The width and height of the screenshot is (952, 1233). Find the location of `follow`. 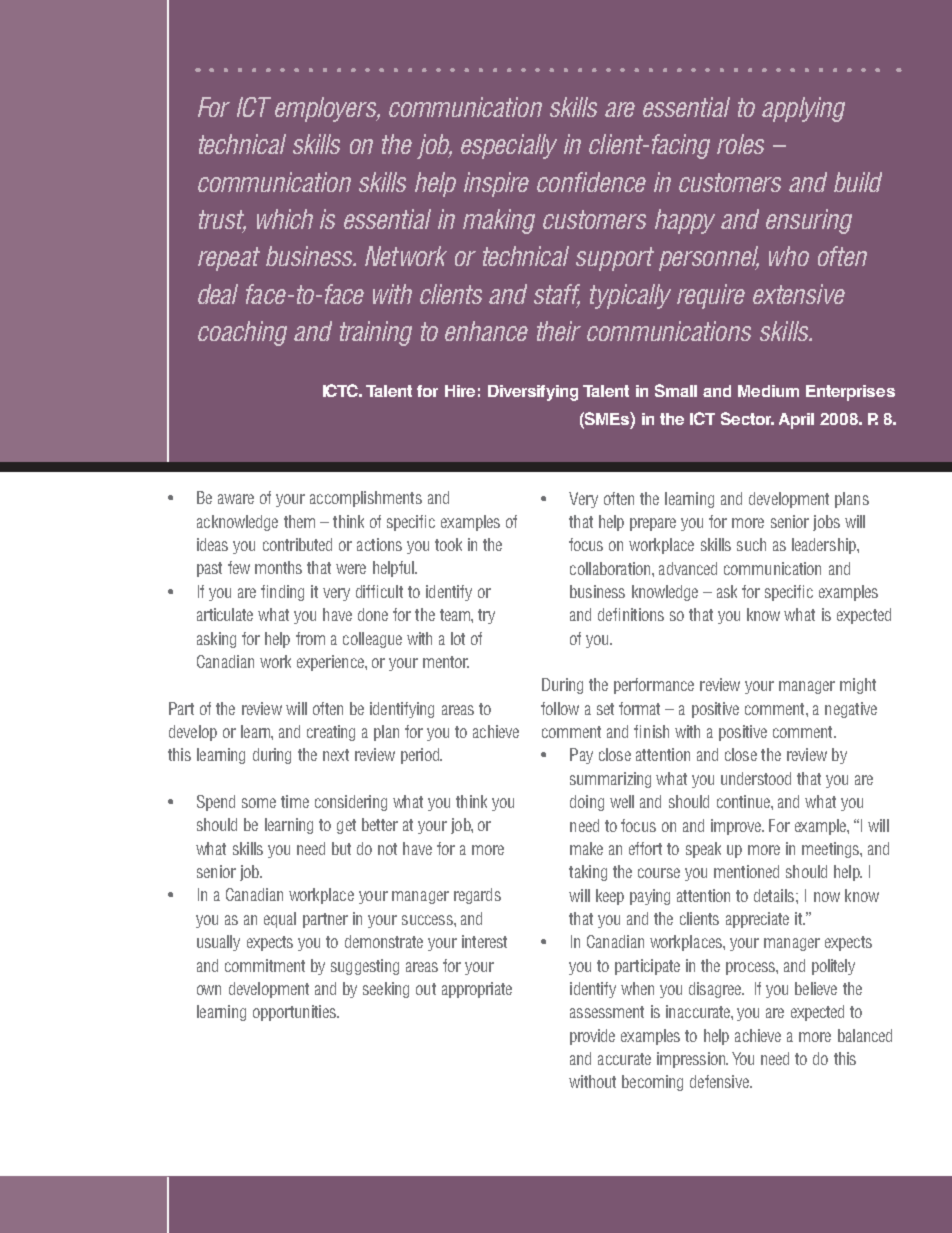

follow is located at coordinates (560, 708).
